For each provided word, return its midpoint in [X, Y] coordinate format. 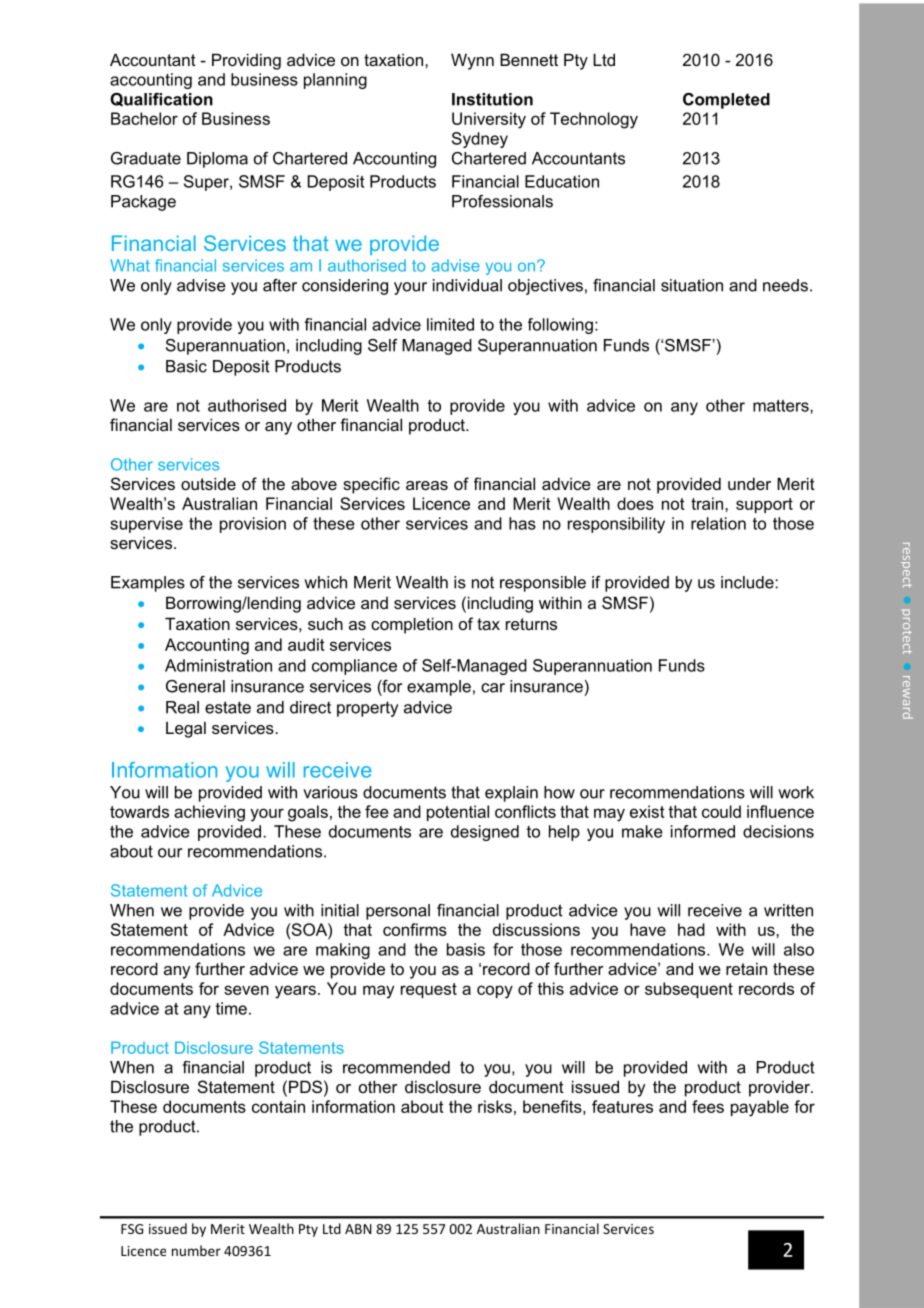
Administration [218, 665]
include [748, 582]
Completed [726, 101]
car [493, 688]
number [196, 1250]
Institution [492, 99]
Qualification [161, 100]
